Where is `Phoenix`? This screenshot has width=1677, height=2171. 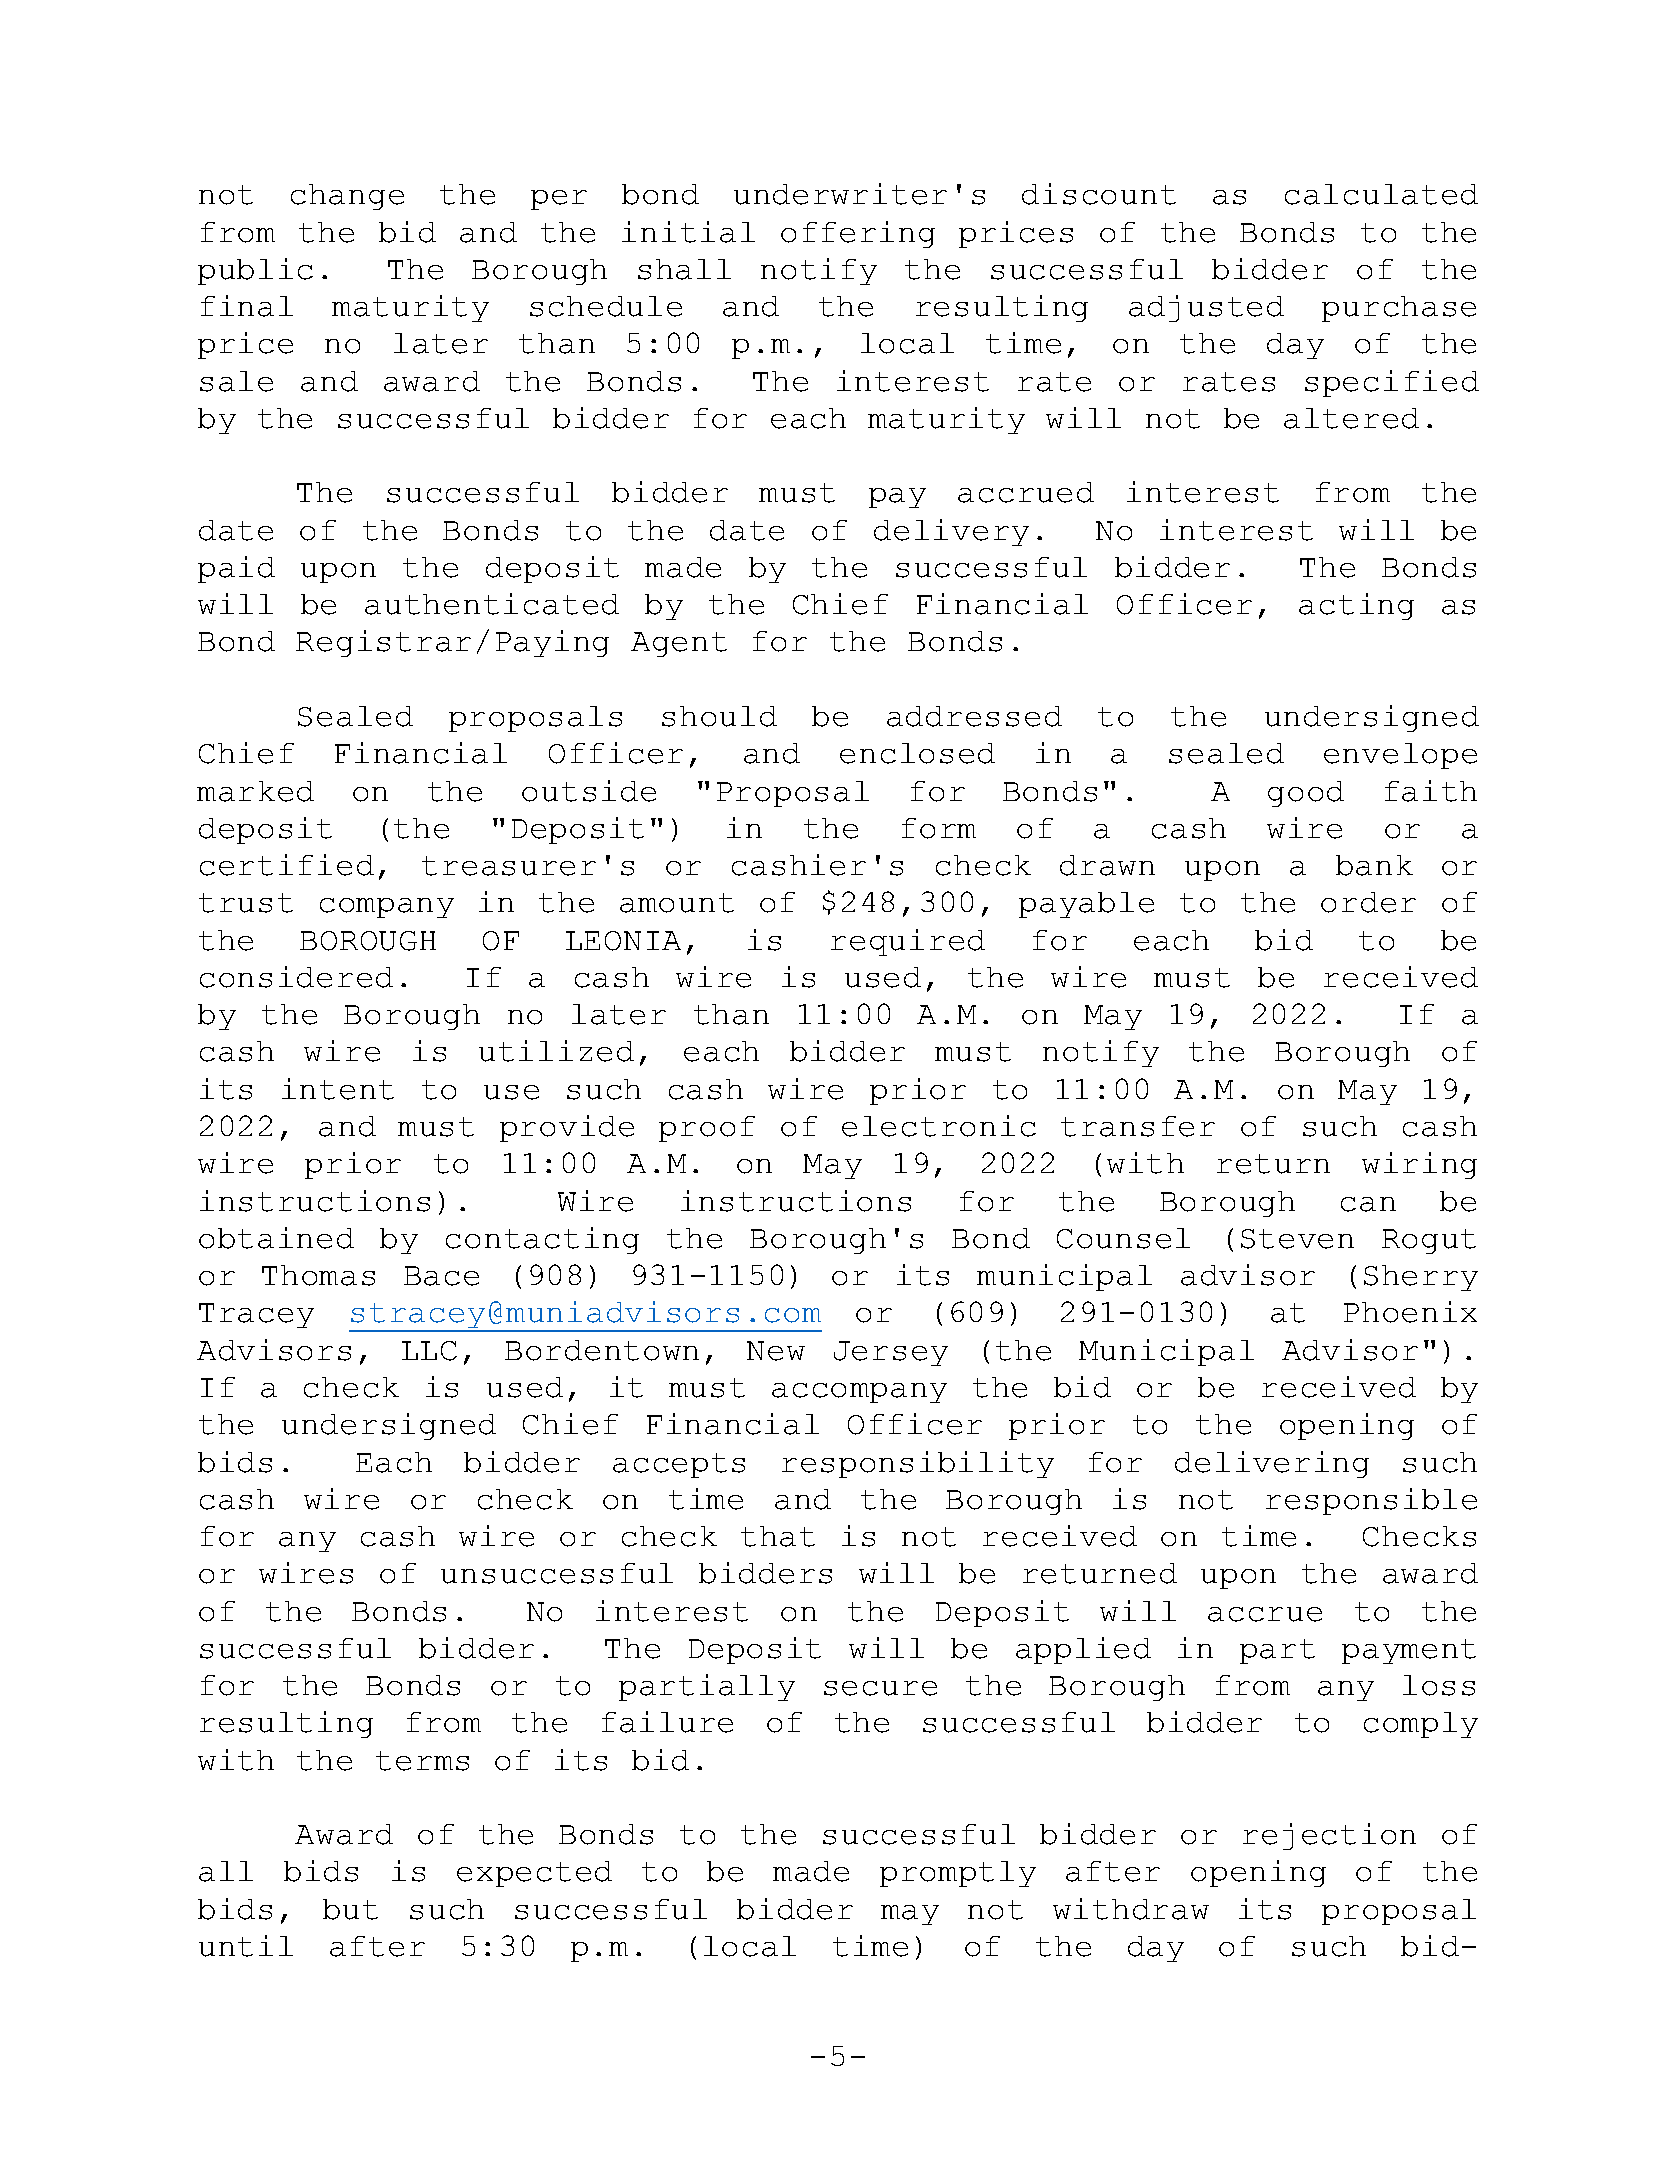 Phoenix is located at coordinates (1410, 1312).
